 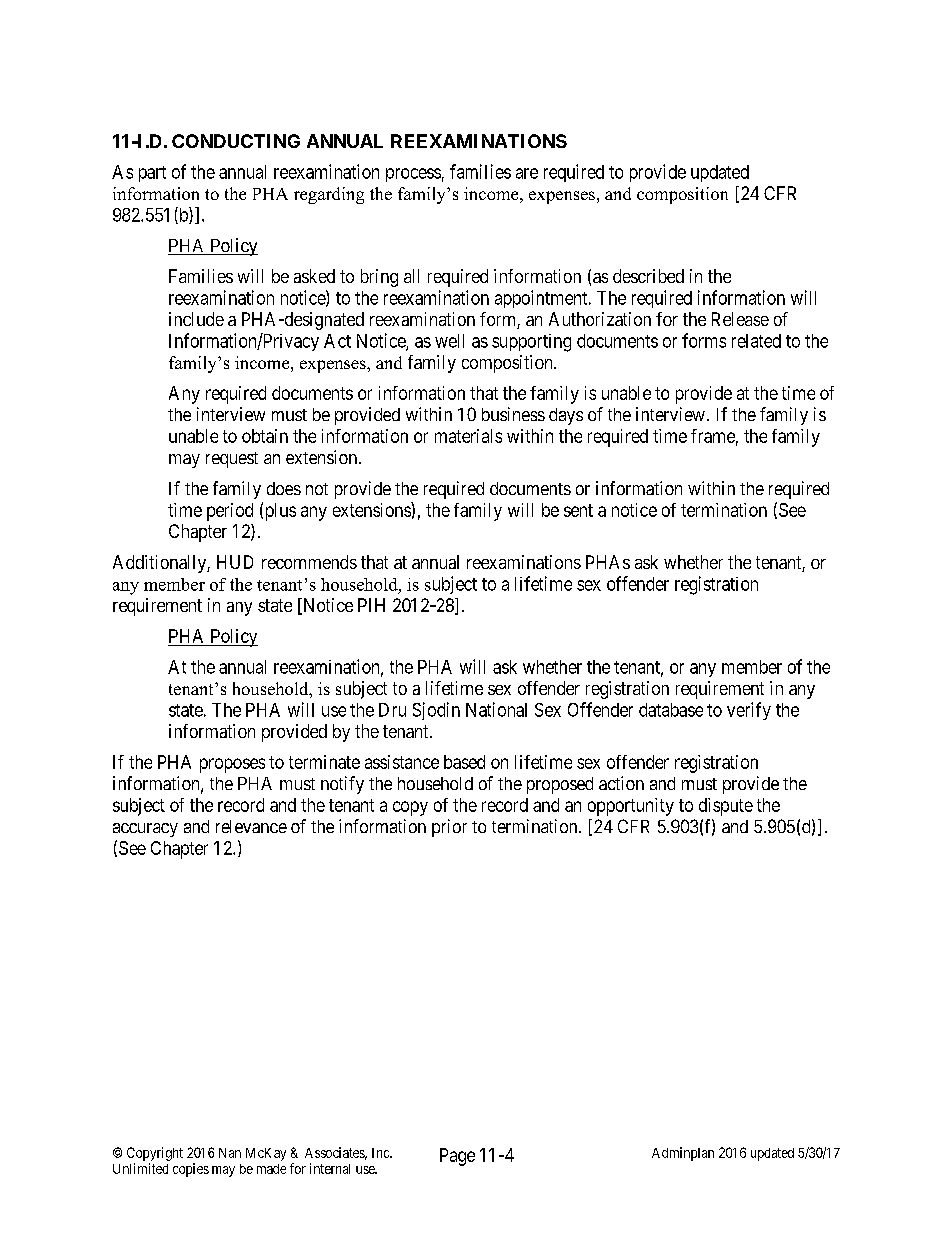 I want to click on dispute, so click(x=726, y=807).
